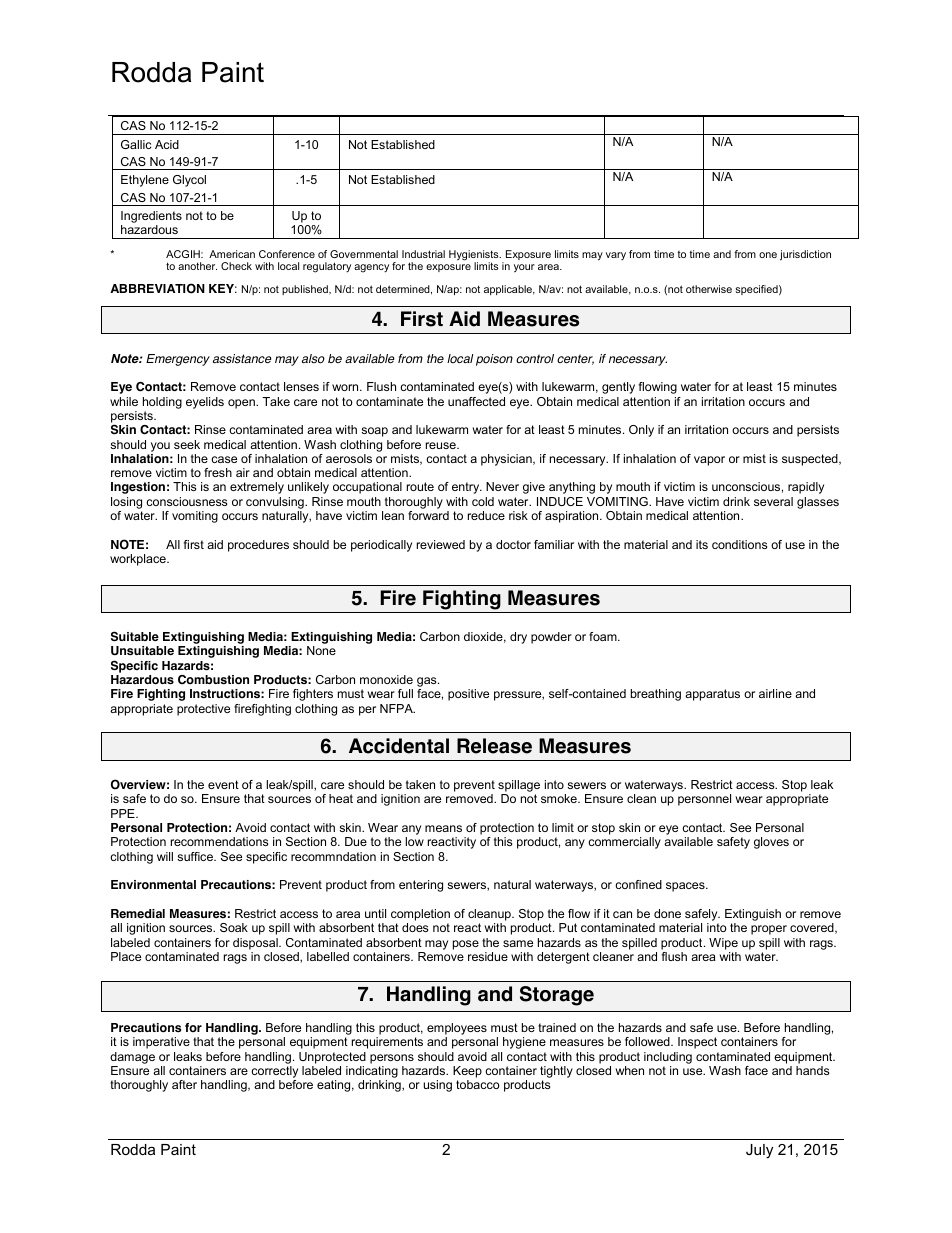  I want to click on jurisdiction, so click(805, 255).
